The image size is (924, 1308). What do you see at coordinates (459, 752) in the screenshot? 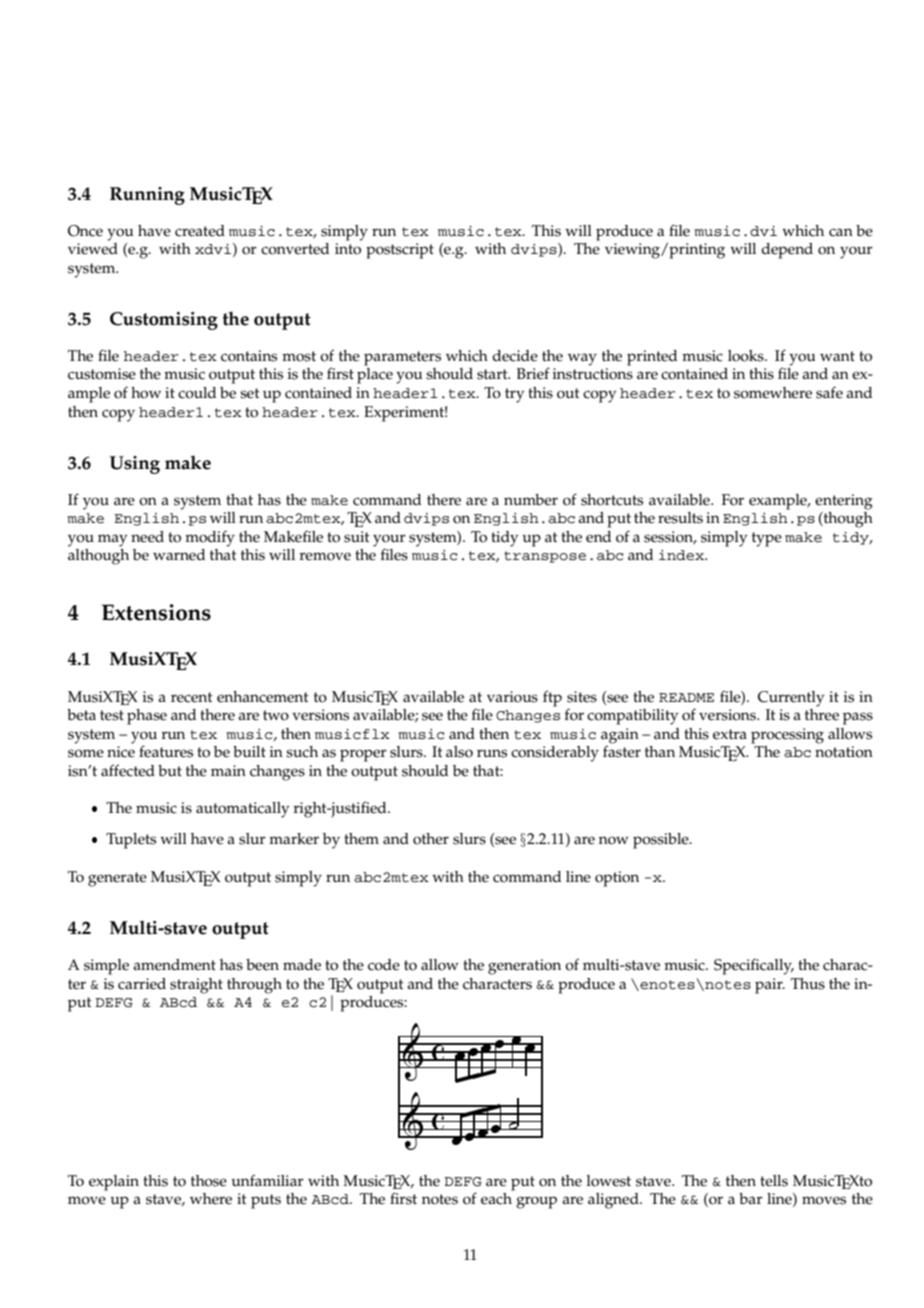
I see `also` at bounding box center [459, 752].
